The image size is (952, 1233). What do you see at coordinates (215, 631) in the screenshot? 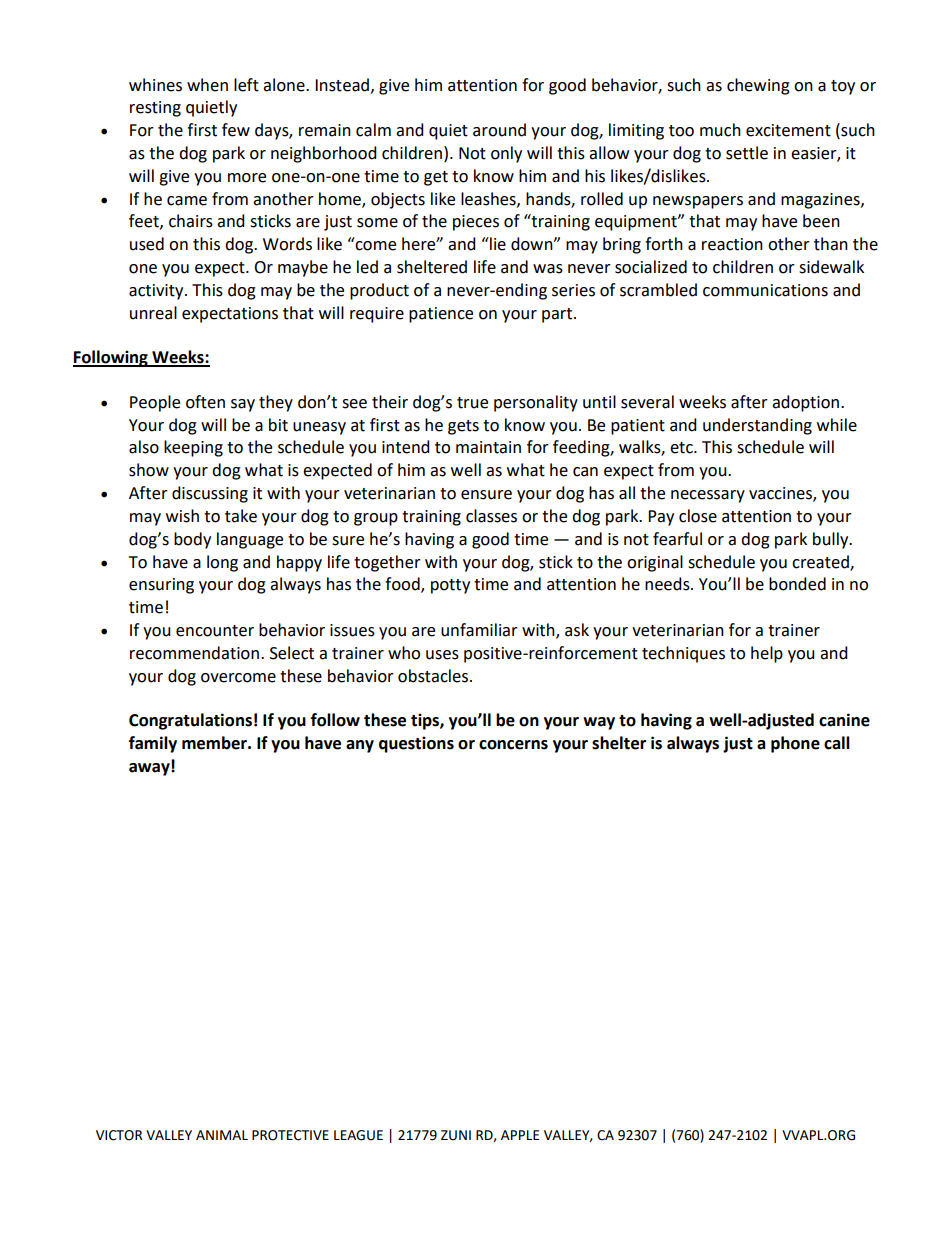
I see `encounter` at bounding box center [215, 631].
